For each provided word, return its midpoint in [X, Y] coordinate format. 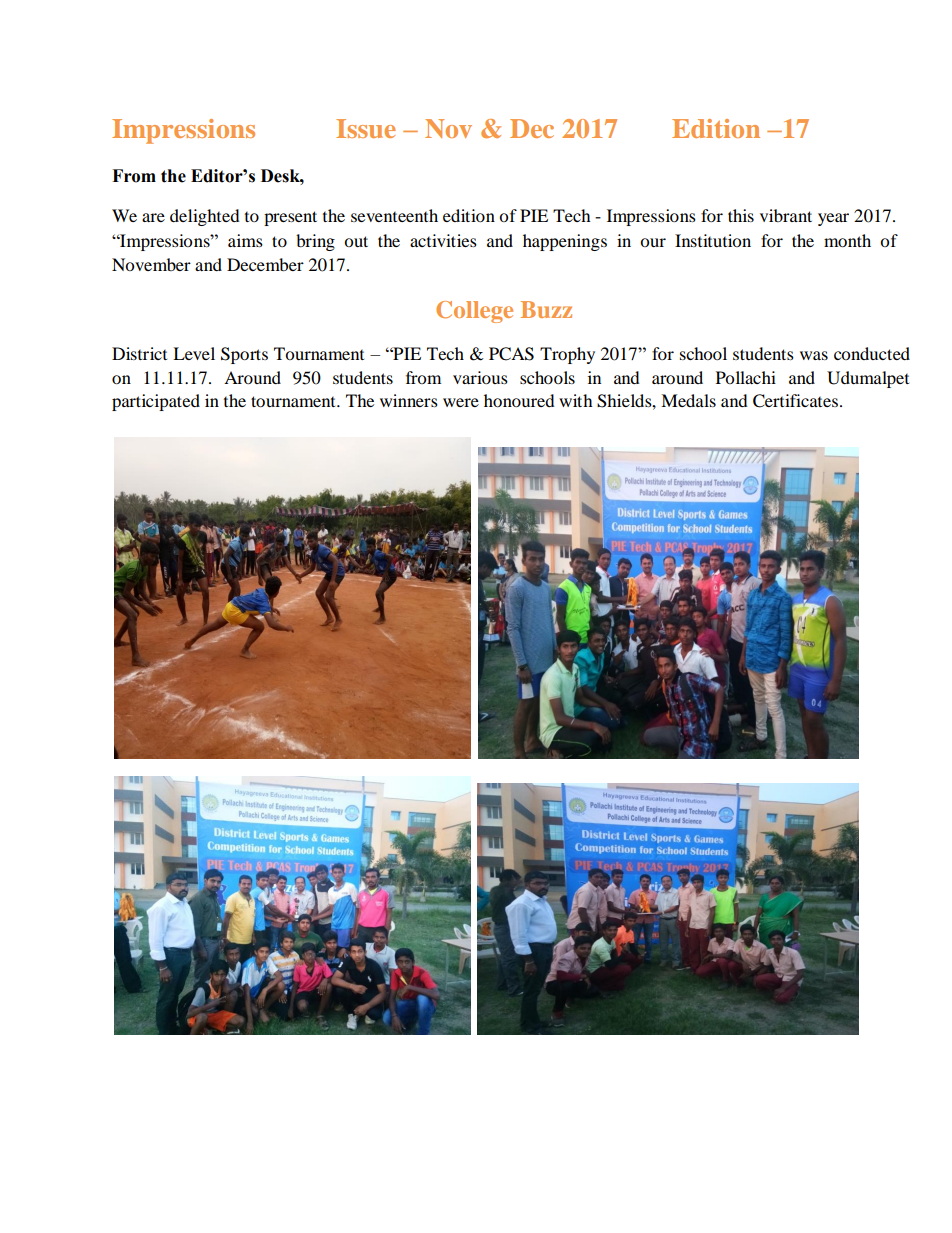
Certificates [795, 401]
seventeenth [394, 215]
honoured [519, 400]
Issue [366, 128]
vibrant [786, 215]
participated [156, 402]
